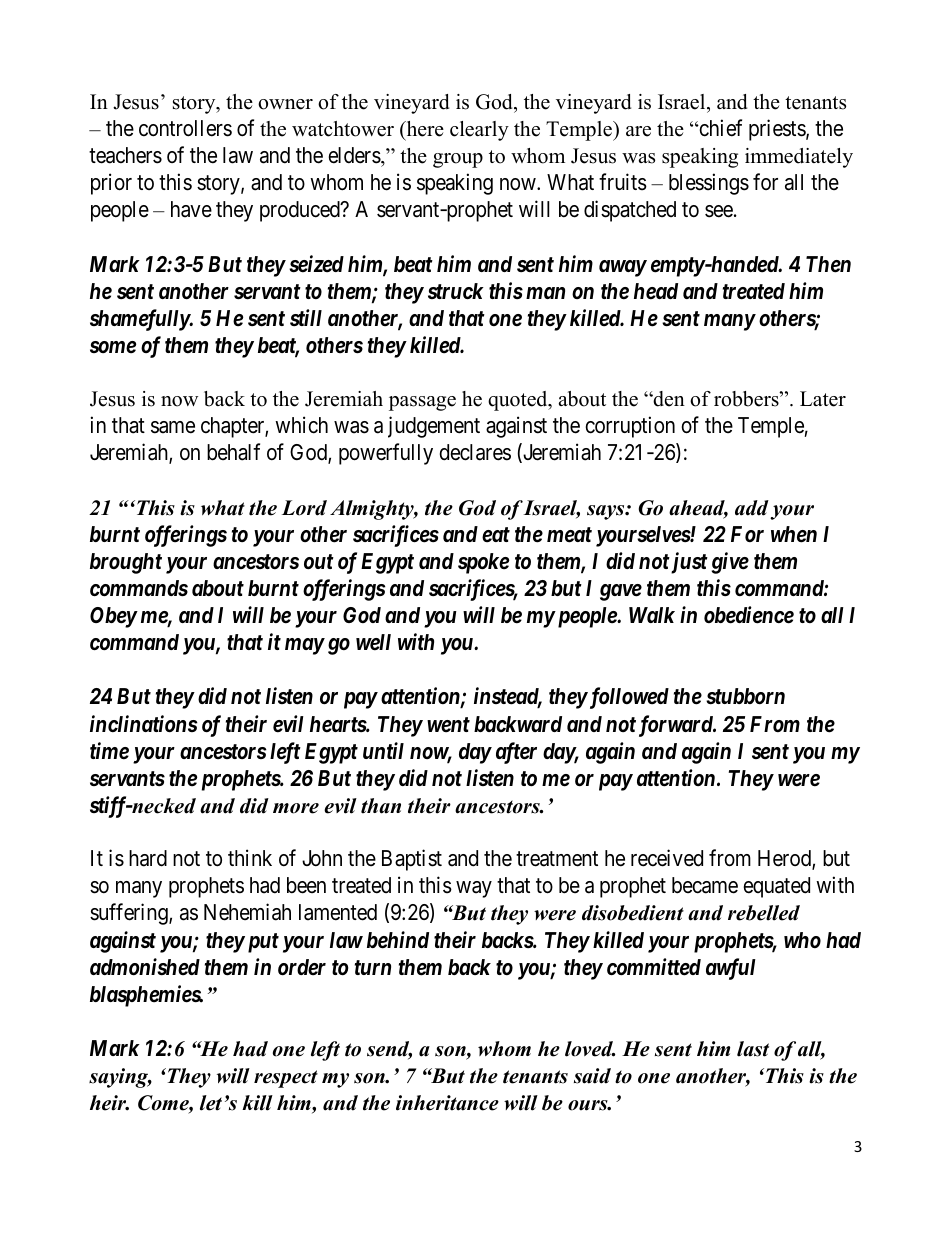  What do you see at coordinates (447, 1103) in the page?
I see `inheritance` at bounding box center [447, 1103].
